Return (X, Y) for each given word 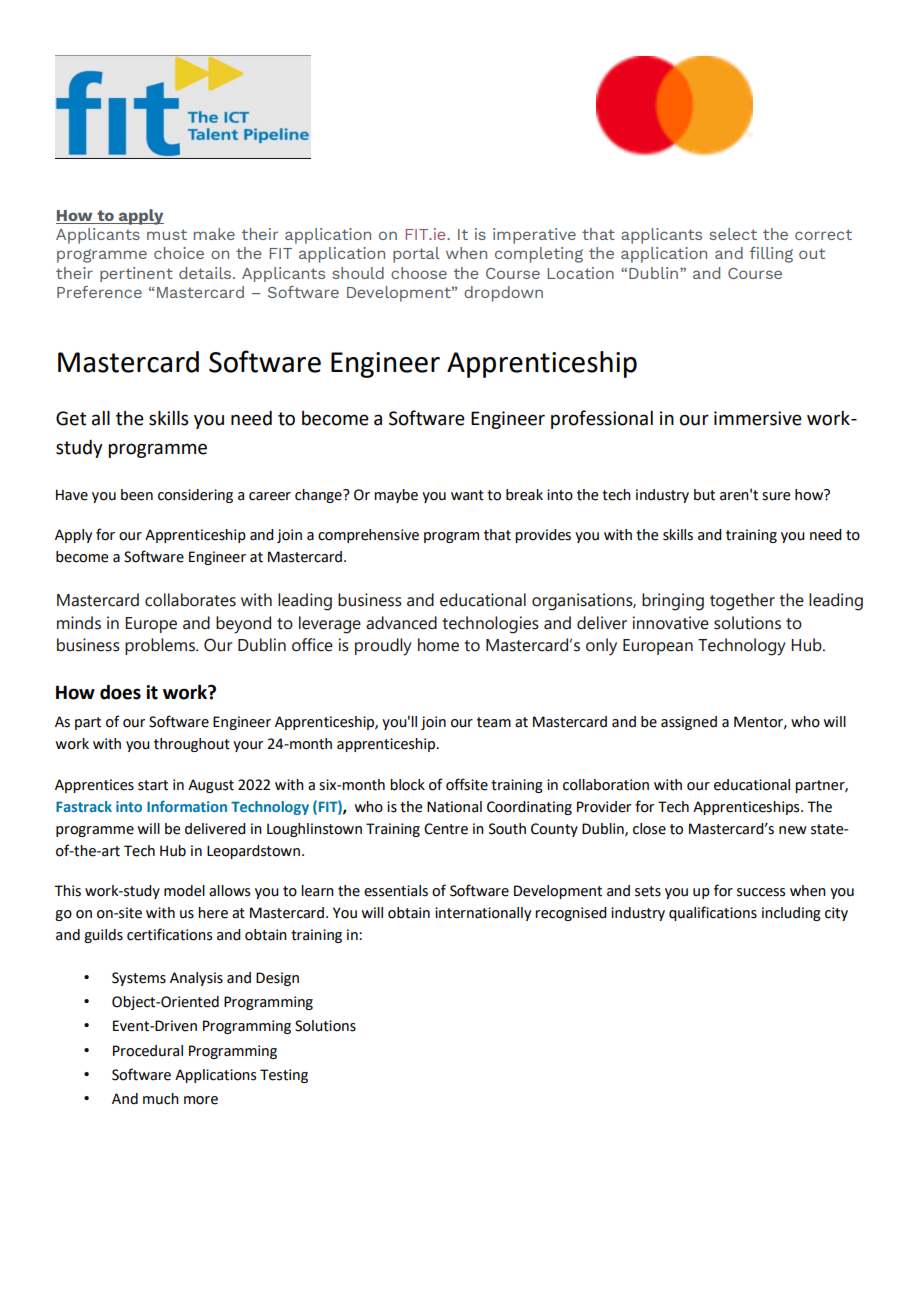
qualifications (713, 913)
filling (771, 255)
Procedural (148, 1051)
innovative (671, 623)
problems (161, 646)
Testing (284, 1076)
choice (179, 253)
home (438, 645)
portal (416, 255)
